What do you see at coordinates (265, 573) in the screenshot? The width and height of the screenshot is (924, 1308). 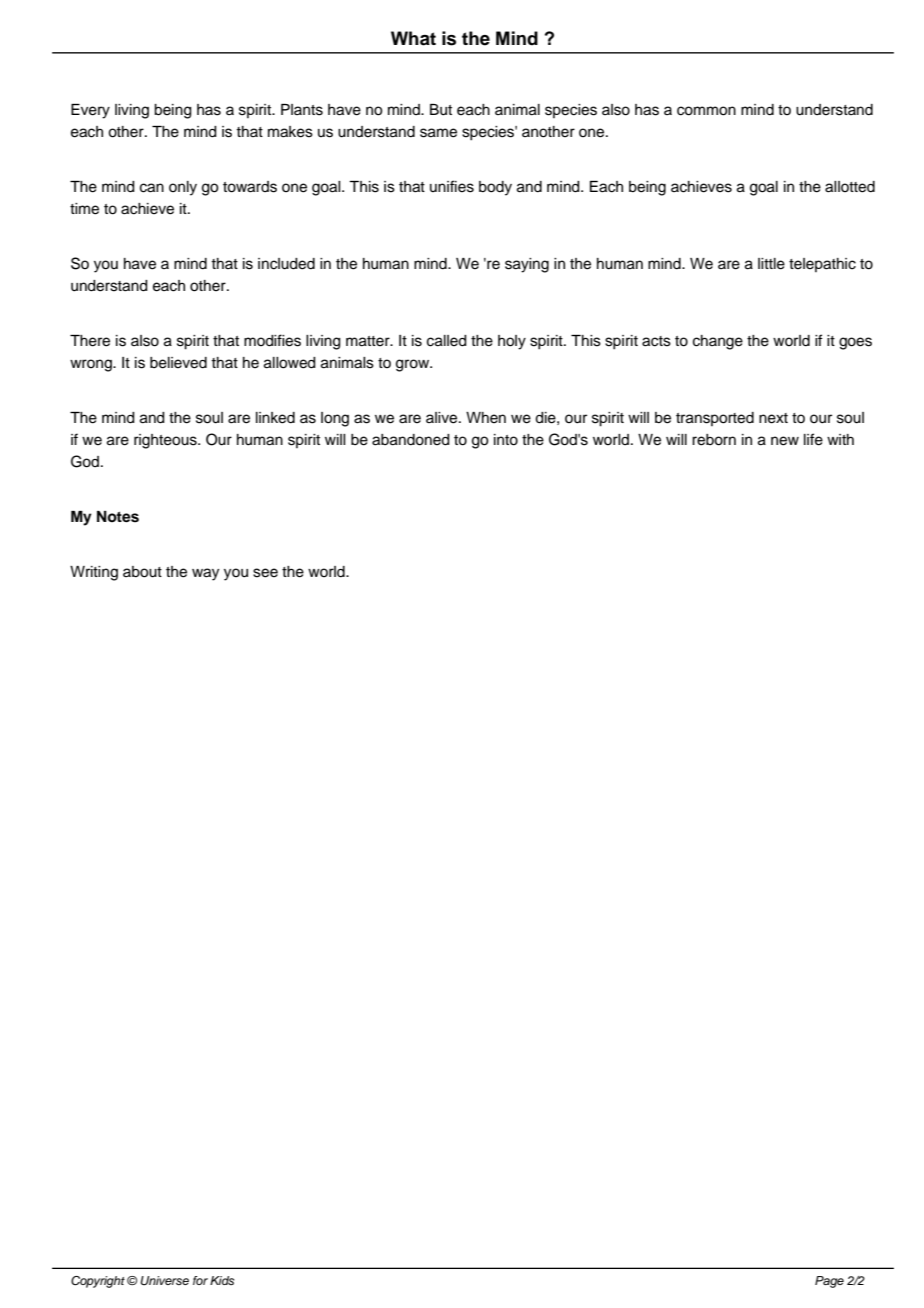 I see `see` at bounding box center [265, 573].
